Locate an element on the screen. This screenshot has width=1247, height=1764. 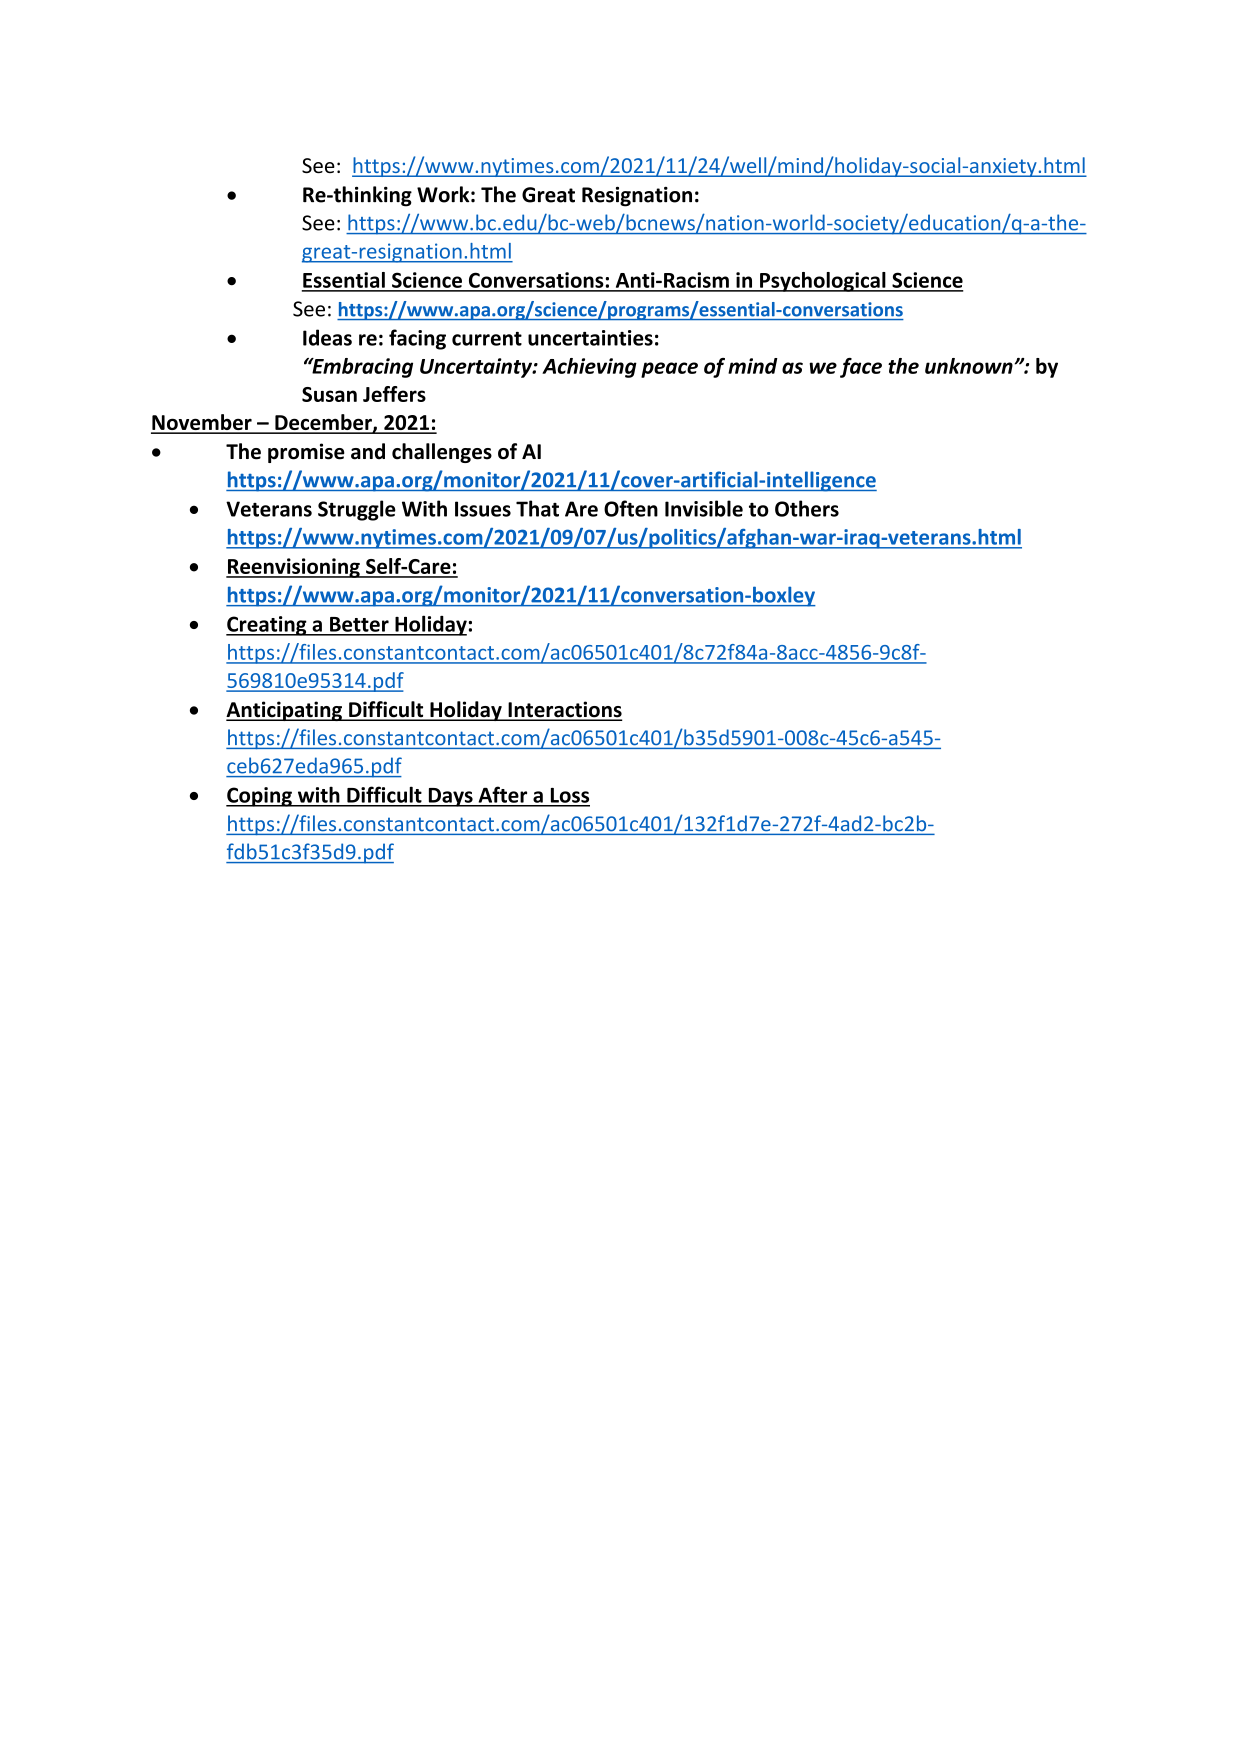
Others is located at coordinates (807, 508).
